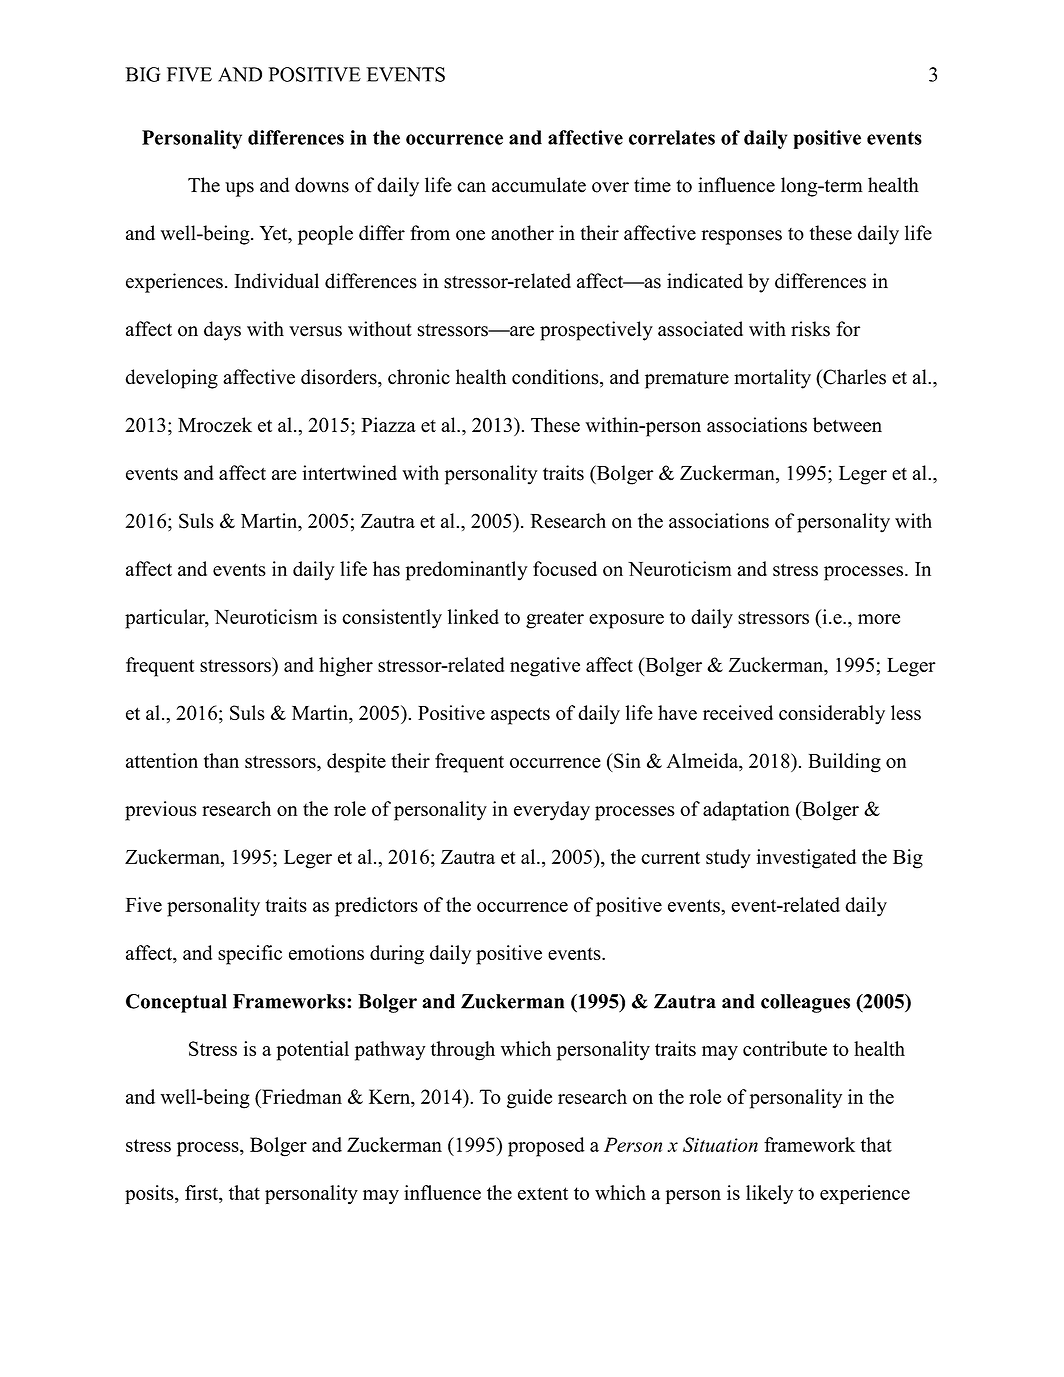  I want to click on likely, so click(769, 1194).
